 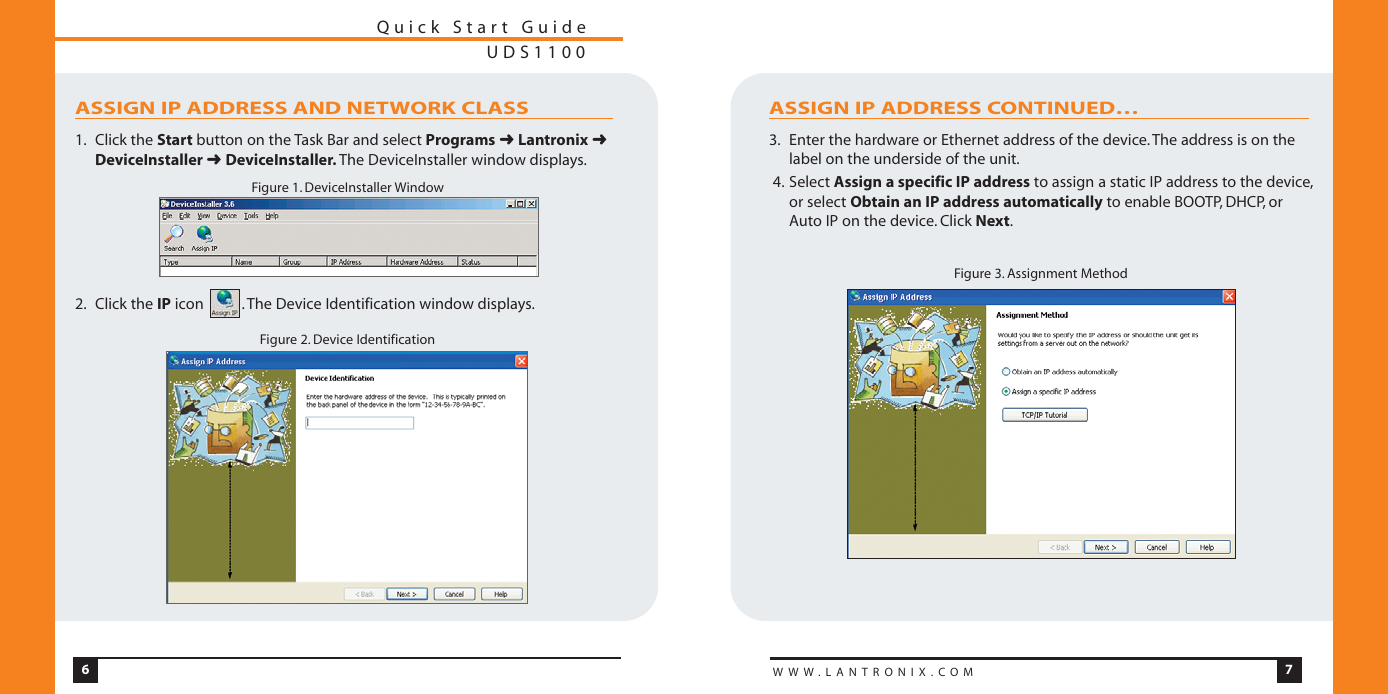 What do you see at coordinates (402, 108) in the image?
I see `NETWORK` at bounding box center [402, 108].
